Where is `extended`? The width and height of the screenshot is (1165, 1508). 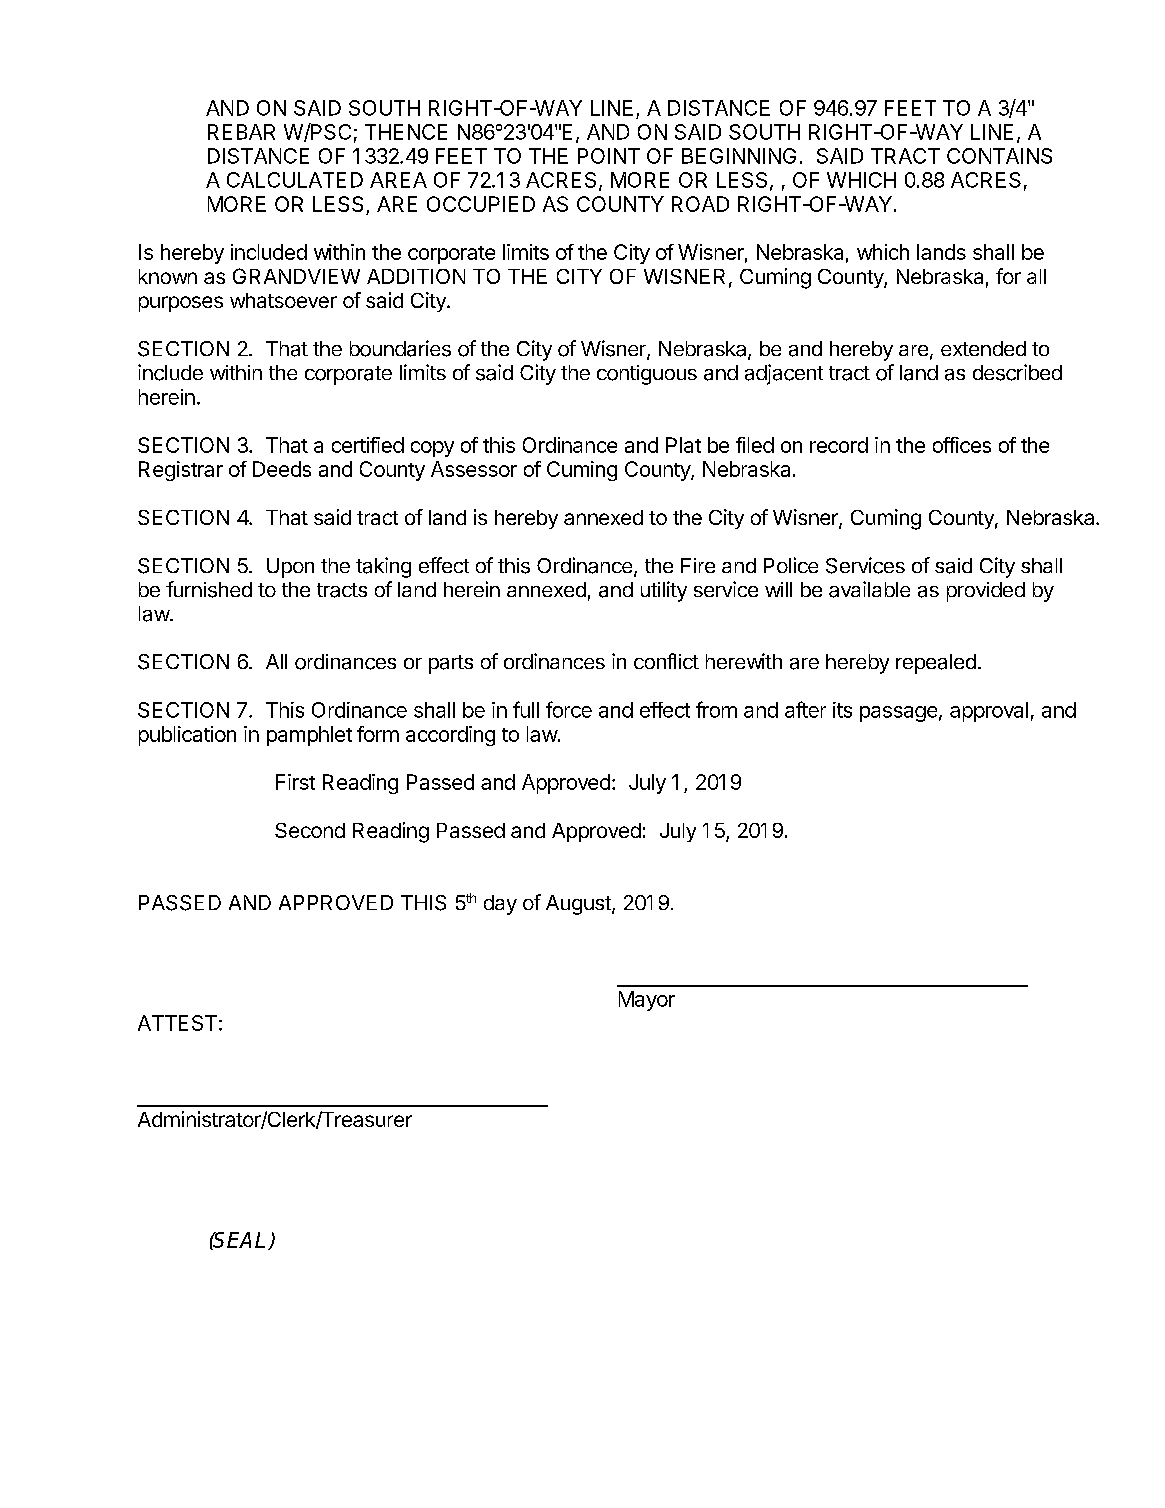 extended is located at coordinates (983, 348).
